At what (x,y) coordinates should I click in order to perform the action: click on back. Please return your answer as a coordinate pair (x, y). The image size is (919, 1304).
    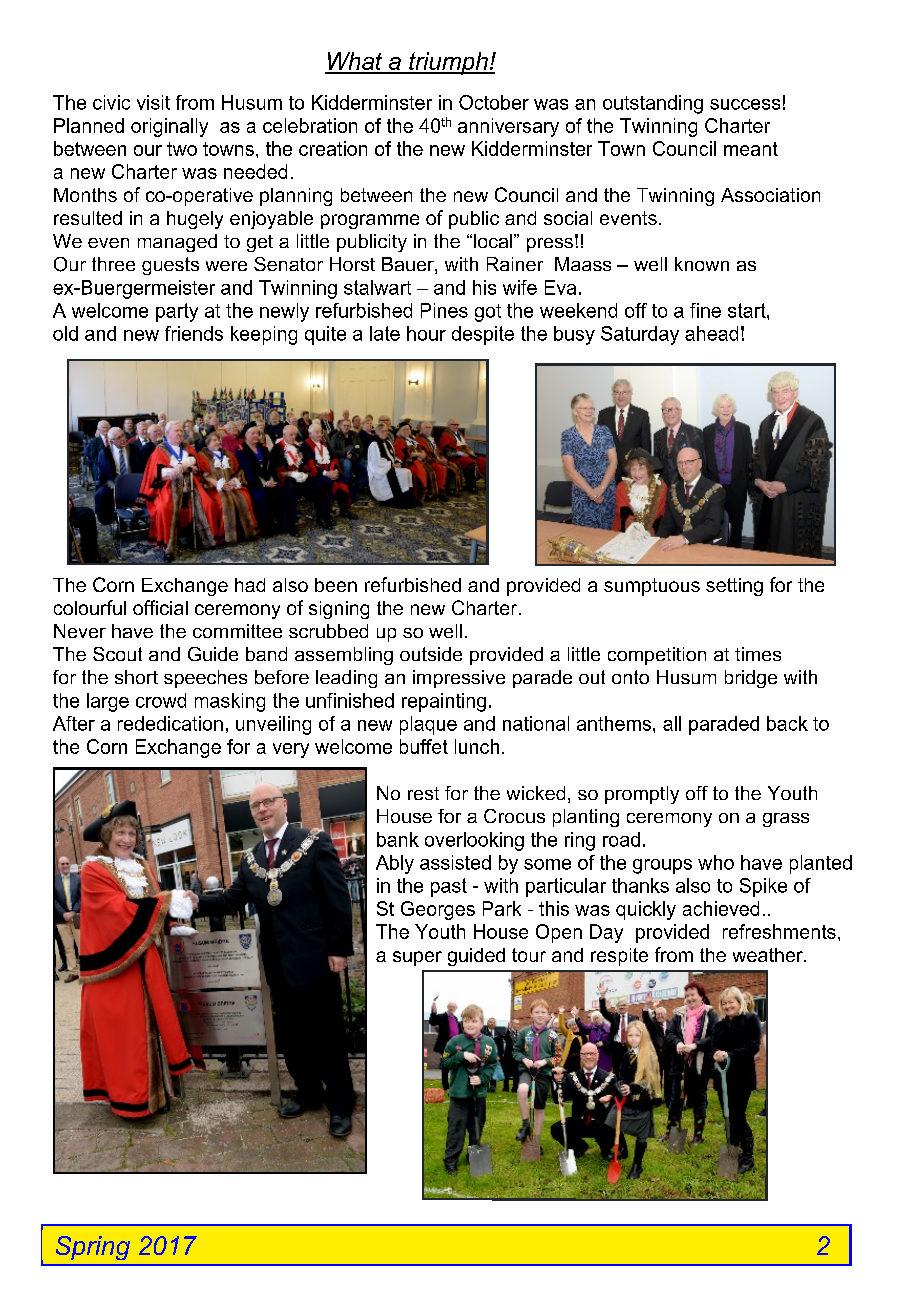
    Looking at the image, I should click on (787, 723).
